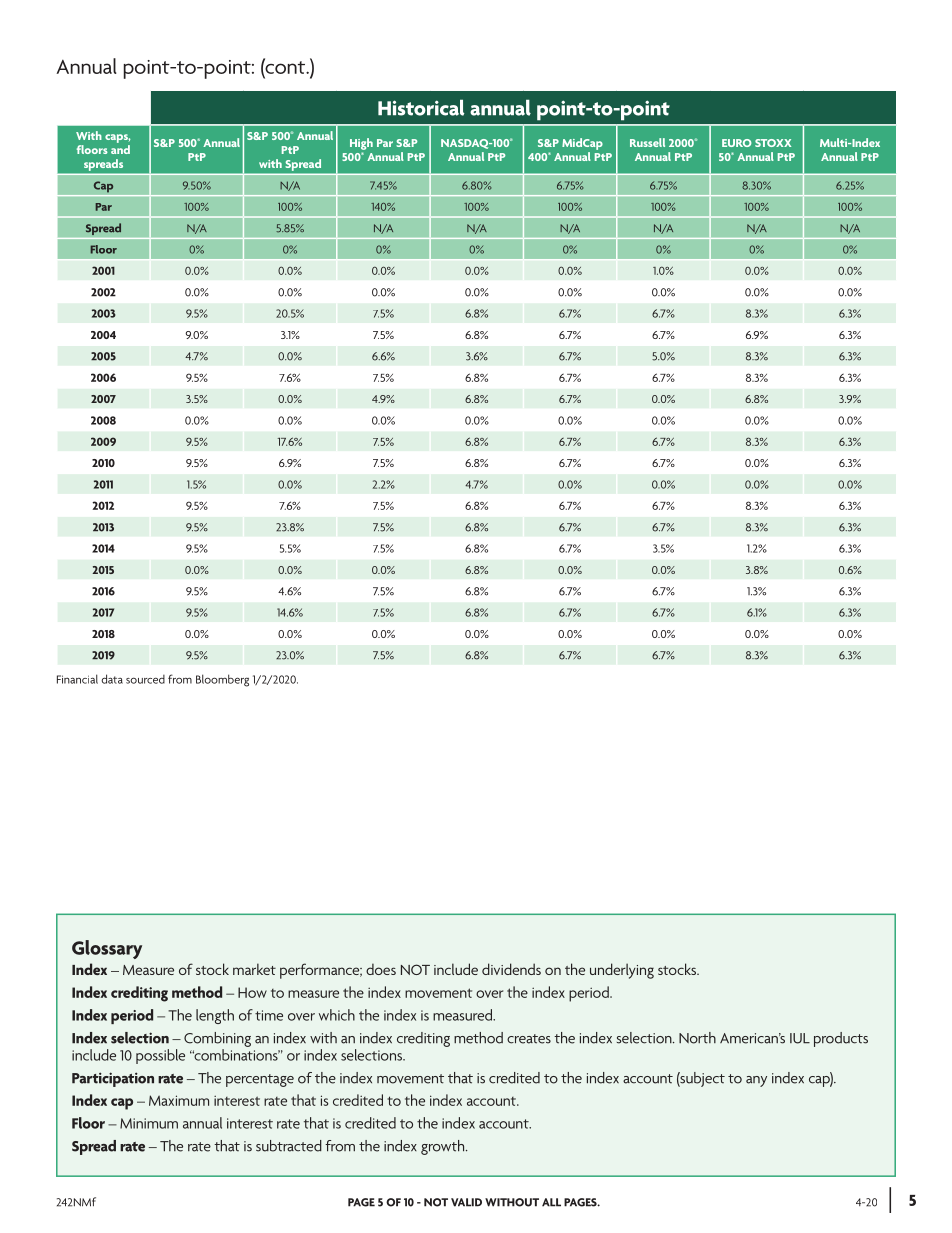 The image size is (952, 1233). I want to click on High, so click(361, 144).
